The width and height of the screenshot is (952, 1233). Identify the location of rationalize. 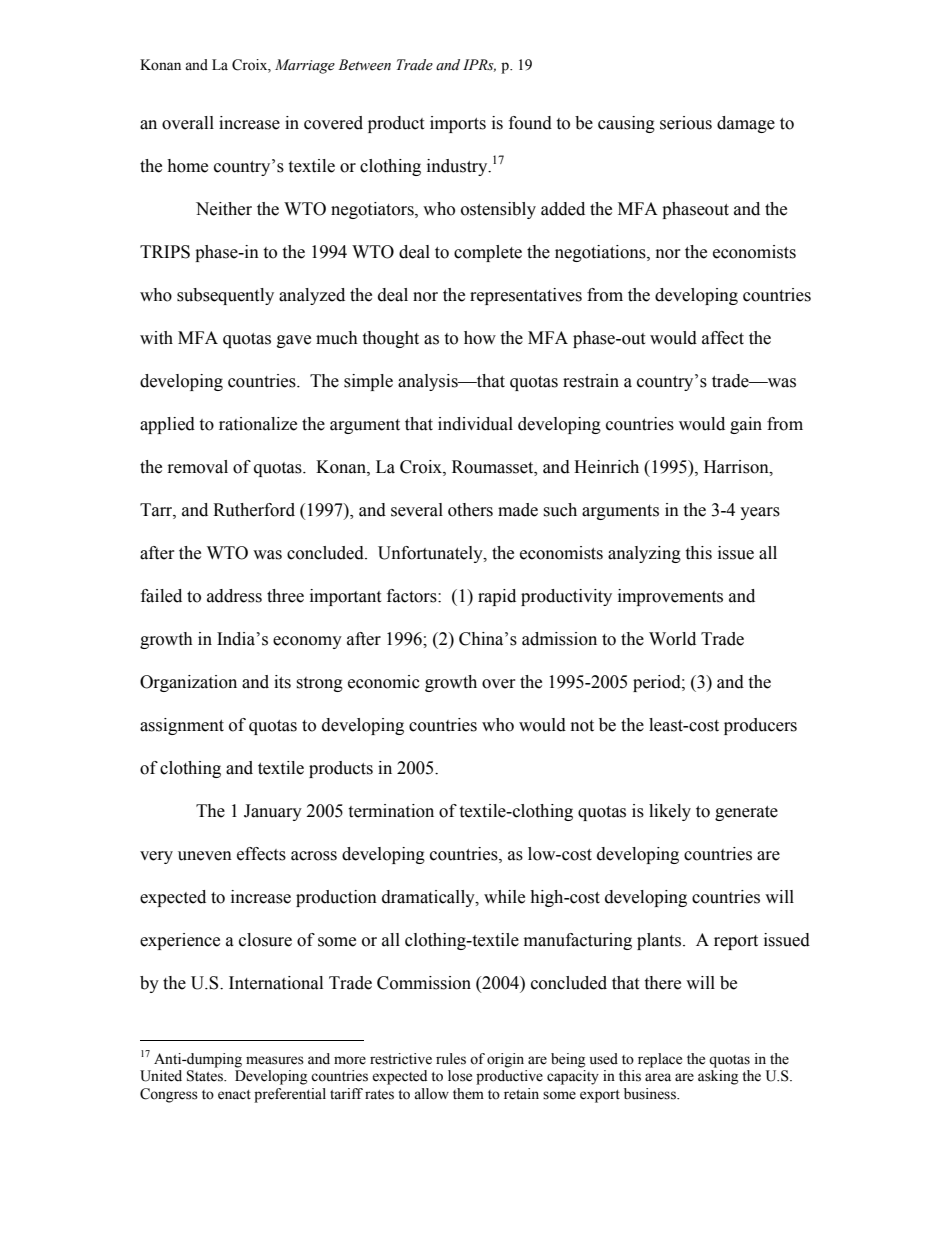
(258, 424).
